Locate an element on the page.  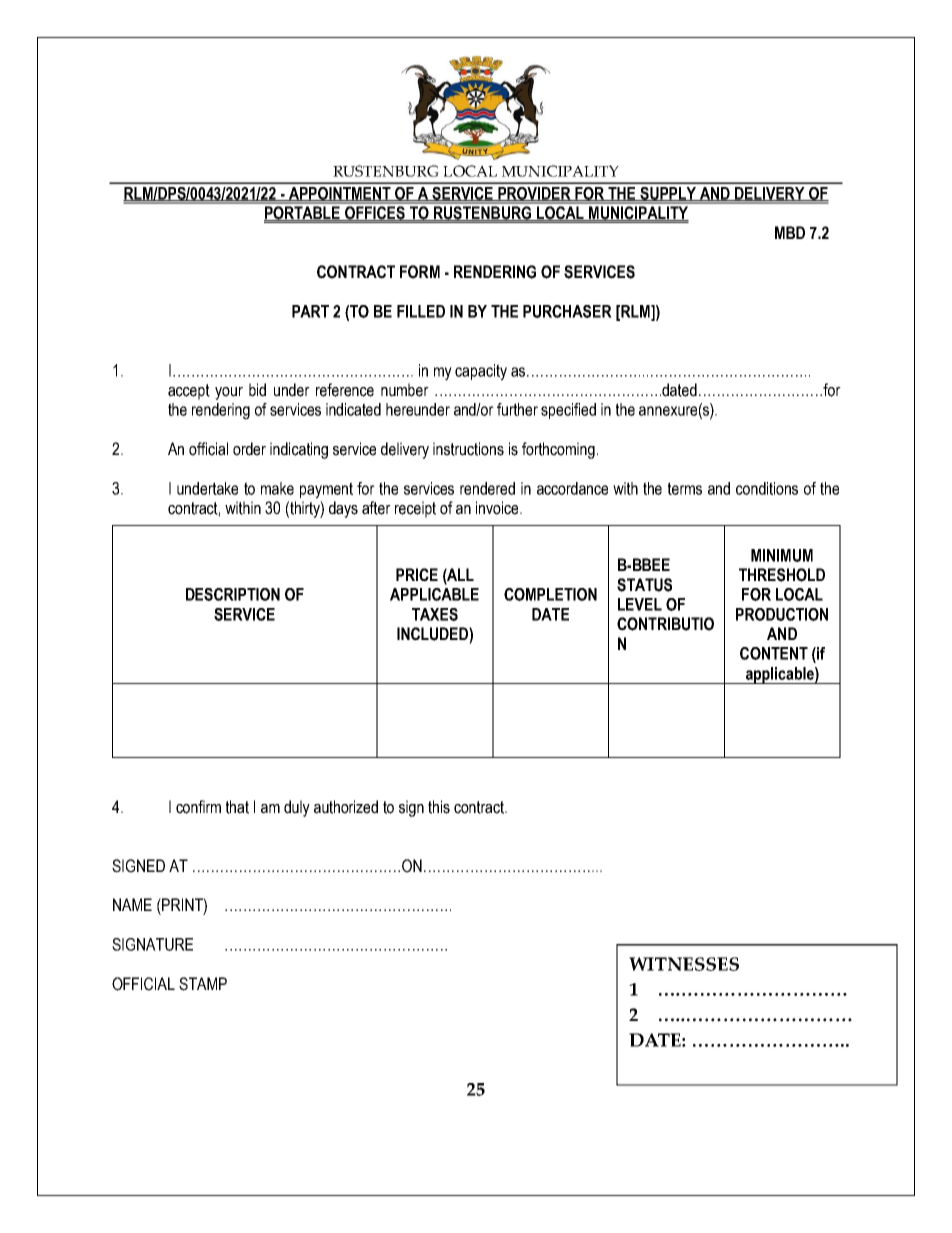
PURCHASER is located at coordinates (567, 311).
